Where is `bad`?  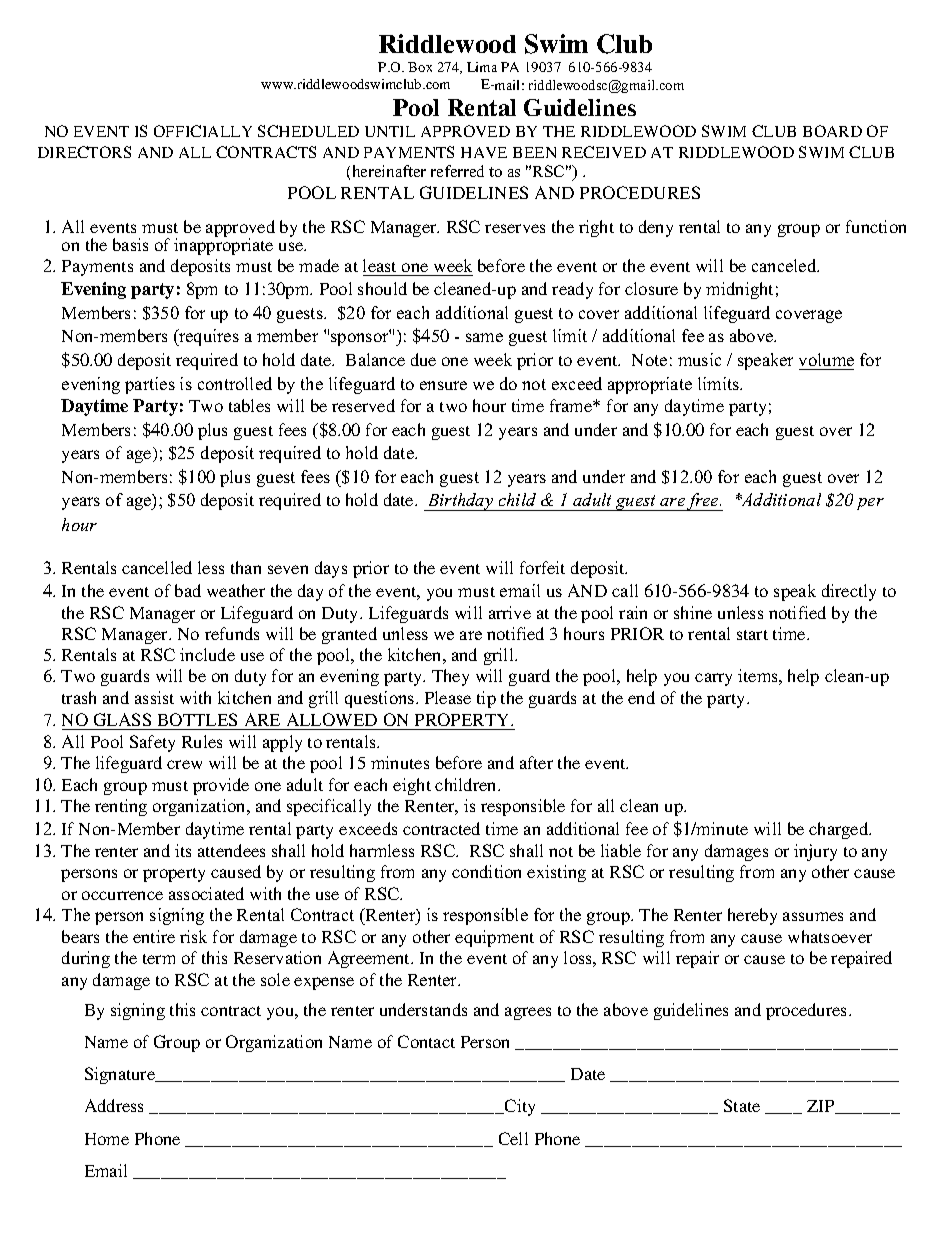
bad is located at coordinates (188, 590).
